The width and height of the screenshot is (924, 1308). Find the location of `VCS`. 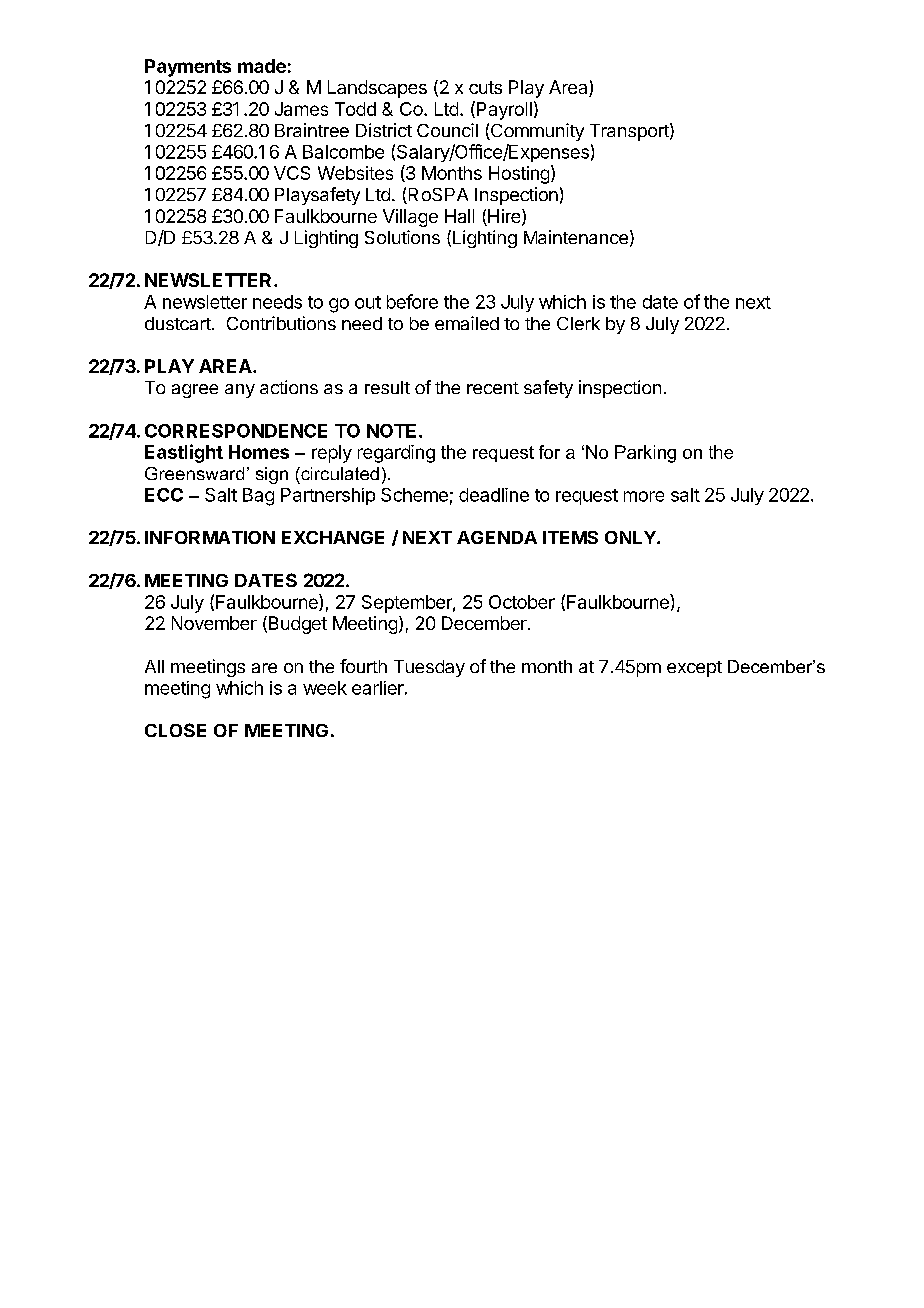

VCS is located at coordinates (292, 173).
